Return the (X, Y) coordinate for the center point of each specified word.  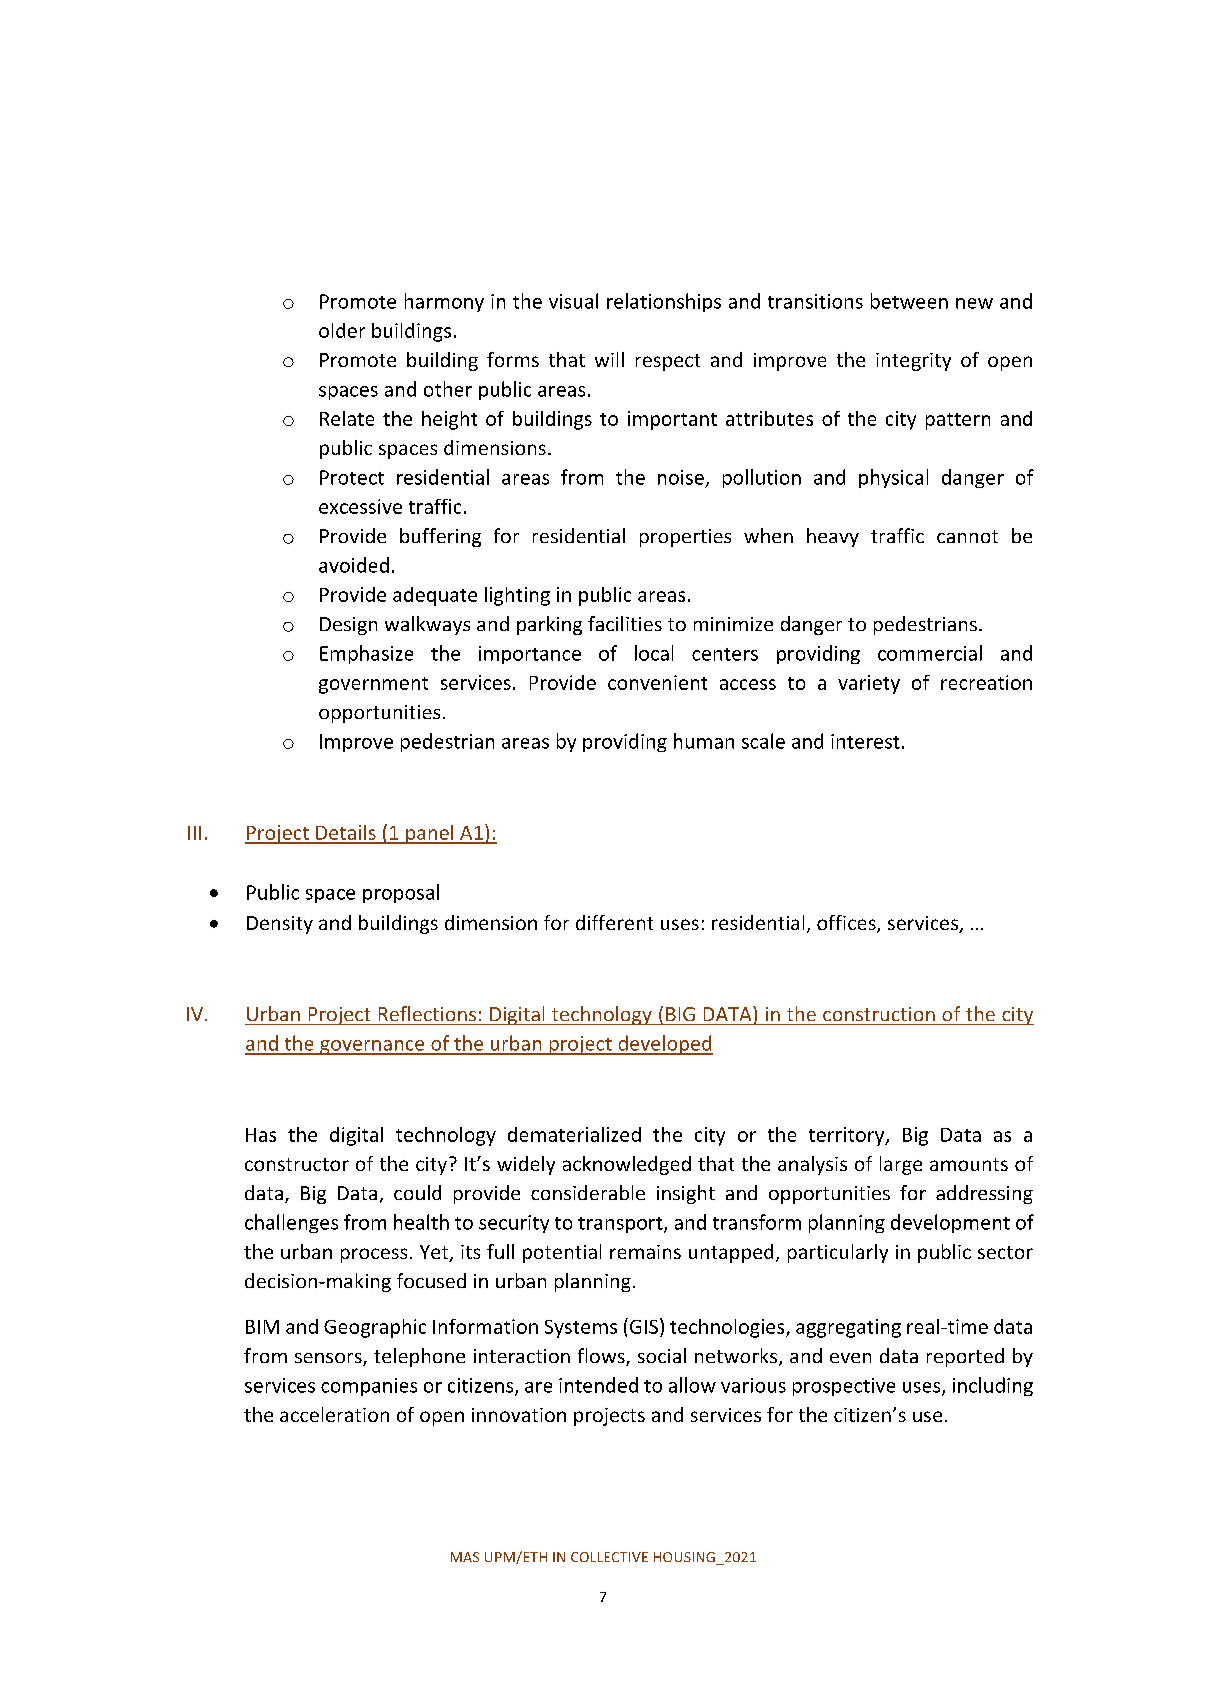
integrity (913, 362)
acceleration (334, 1414)
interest (865, 741)
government (373, 685)
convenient (657, 682)
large (901, 1165)
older (342, 330)
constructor (297, 1164)
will (609, 359)
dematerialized (574, 1134)
